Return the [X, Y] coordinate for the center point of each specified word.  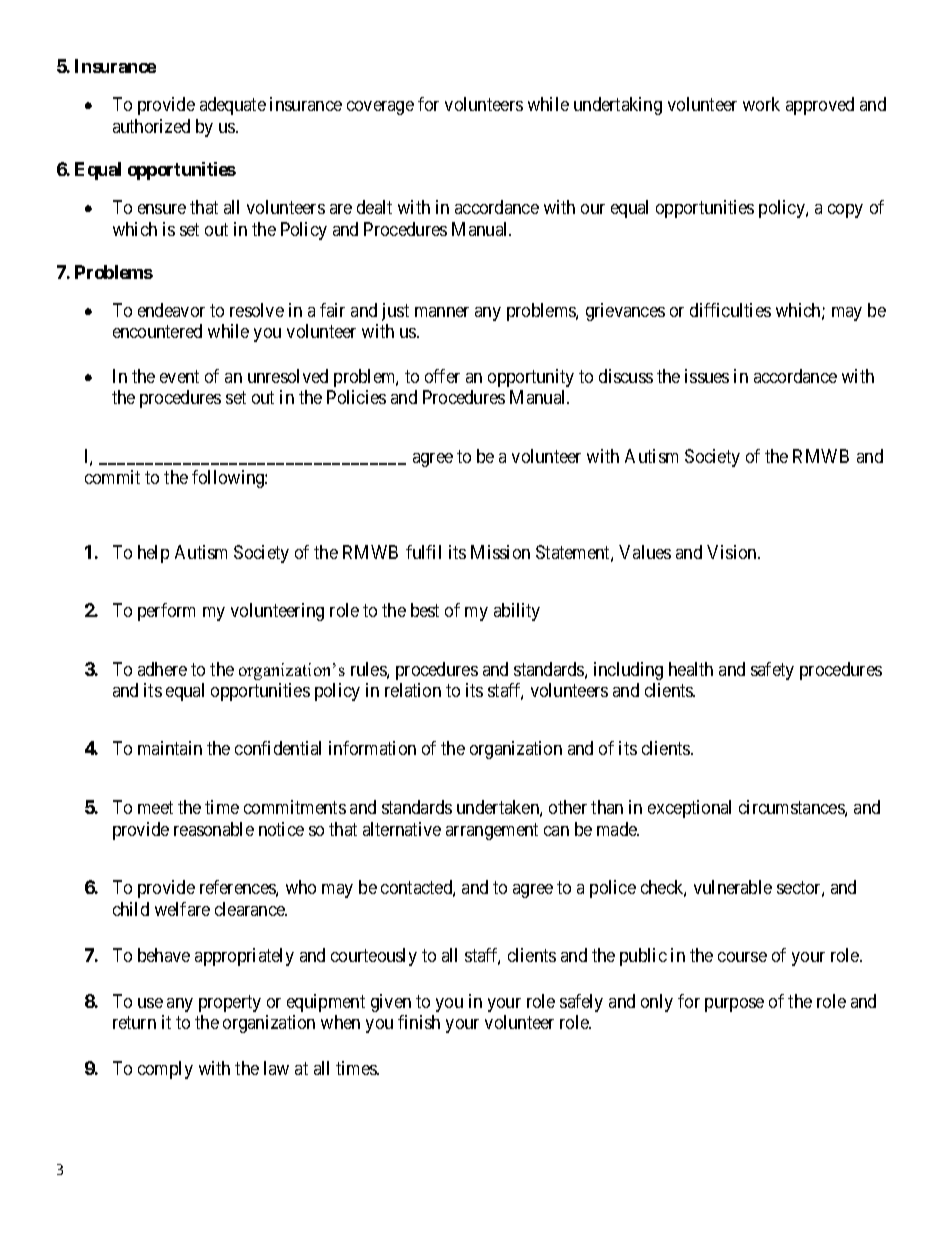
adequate [233, 106]
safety [772, 671]
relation [413, 690]
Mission [500, 552]
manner [442, 312]
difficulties [730, 310]
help [153, 554]
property [230, 1003]
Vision [733, 552]
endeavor [171, 310]
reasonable [214, 829]
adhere [162, 669]
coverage [380, 108]
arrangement [492, 831]
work [761, 104]
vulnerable [733, 887]
